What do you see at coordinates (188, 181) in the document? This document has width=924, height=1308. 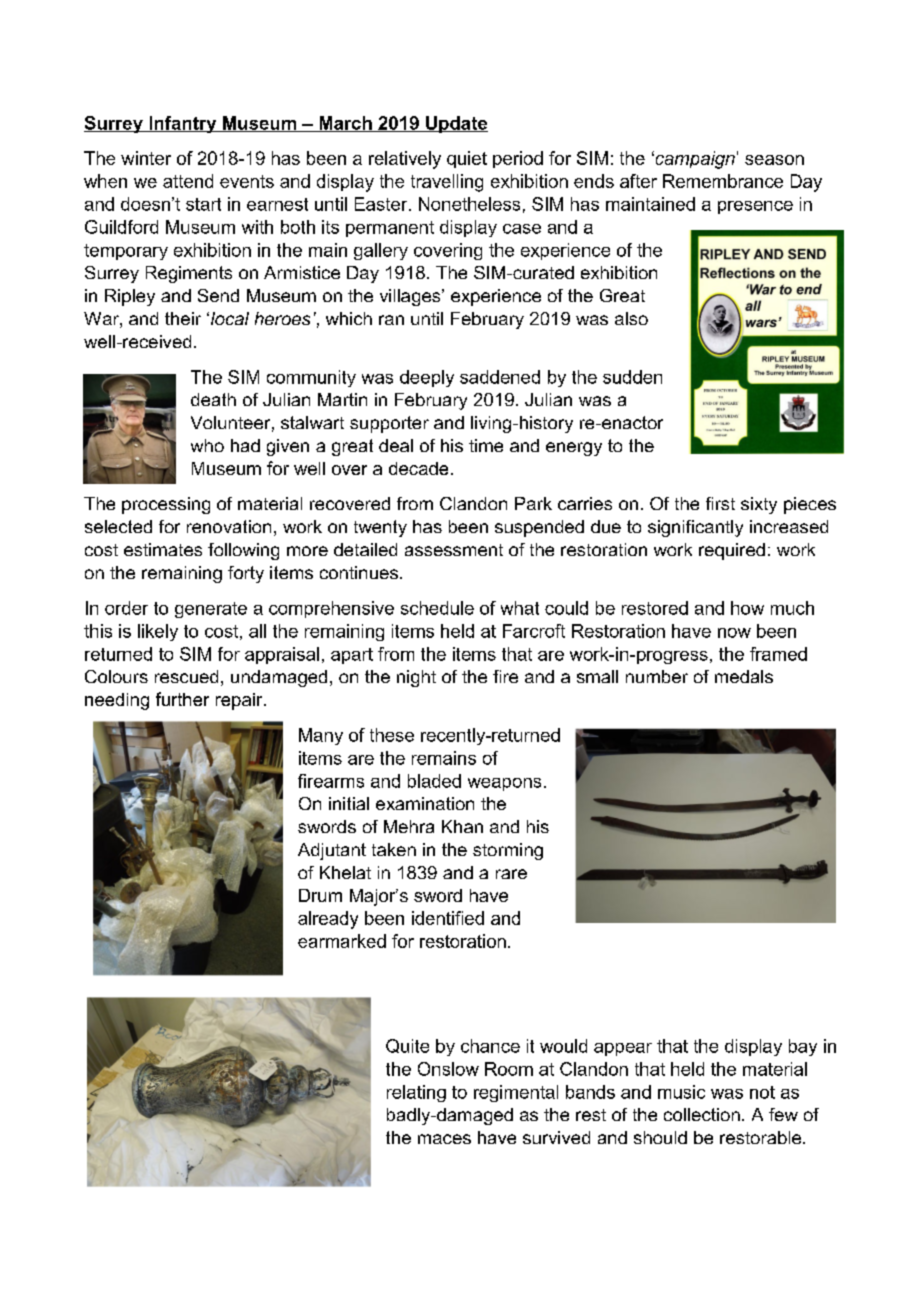 I see `attend` at bounding box center [188, 181].
